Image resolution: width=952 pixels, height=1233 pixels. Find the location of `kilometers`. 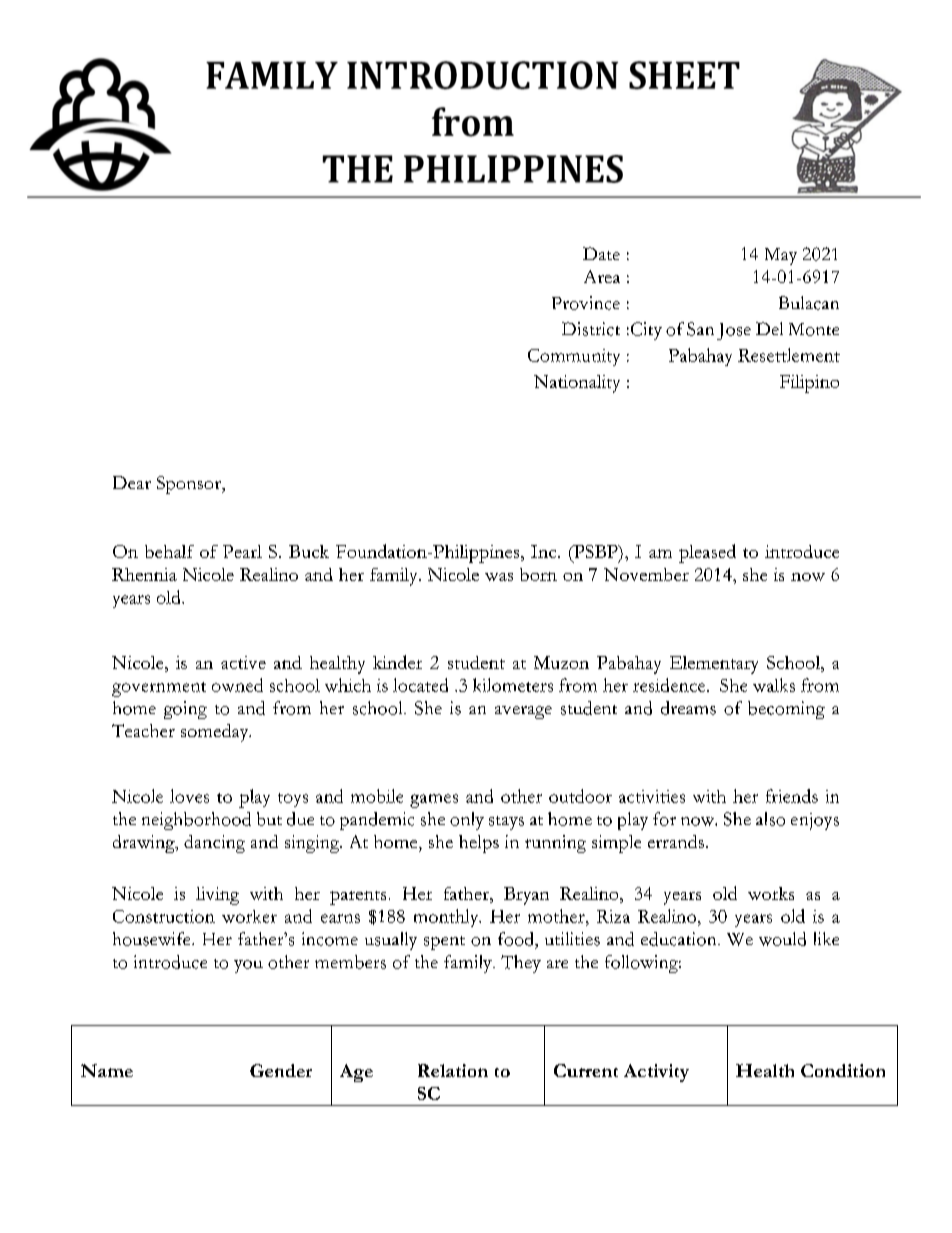

kilometers is located at coordinates (513, 685).
